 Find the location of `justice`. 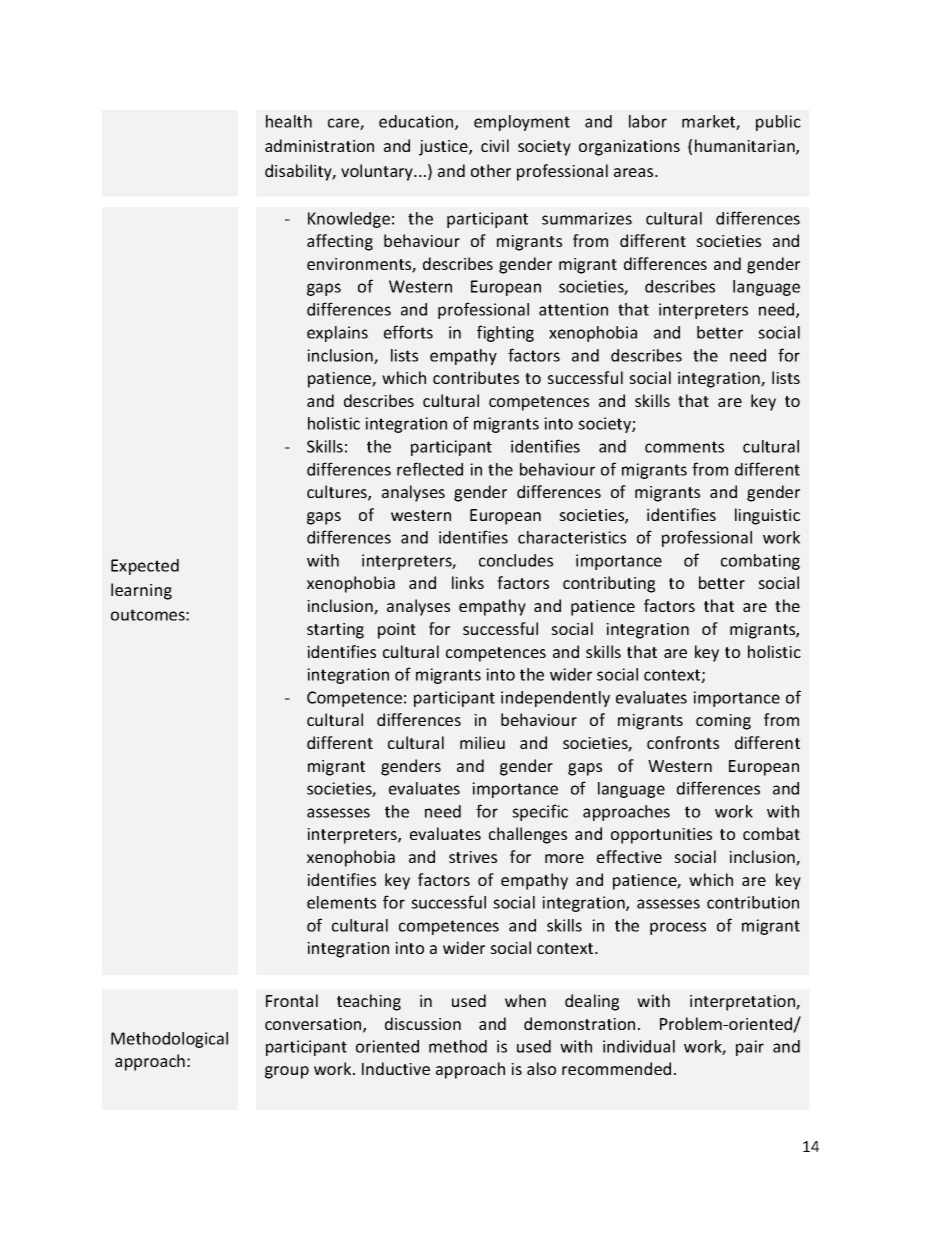

justice is located at coordinates (444, 148).
